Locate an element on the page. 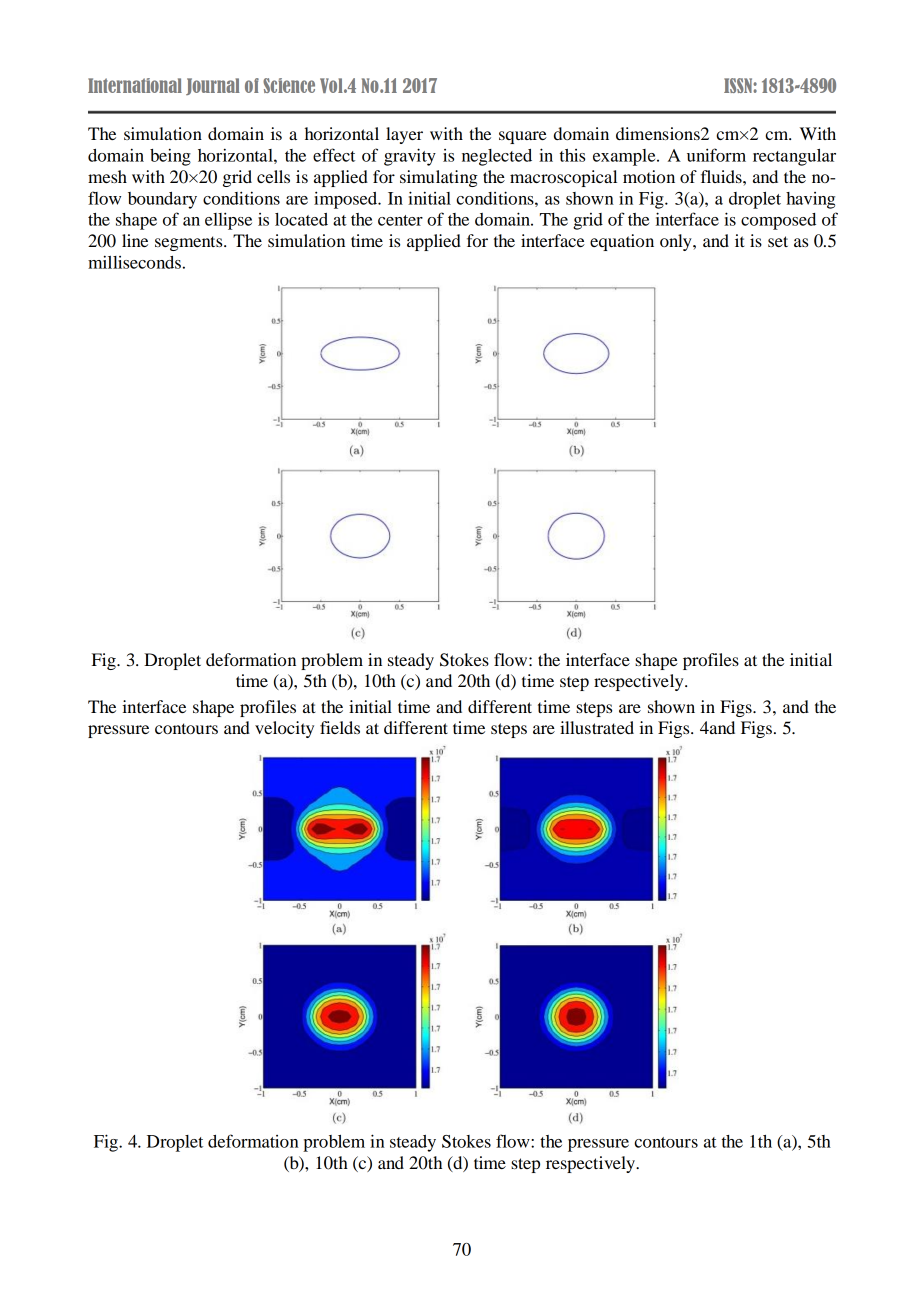 Image resolution: width=924 pixels, height=1308 pixels. fields is located at coordinates (340, 727).
